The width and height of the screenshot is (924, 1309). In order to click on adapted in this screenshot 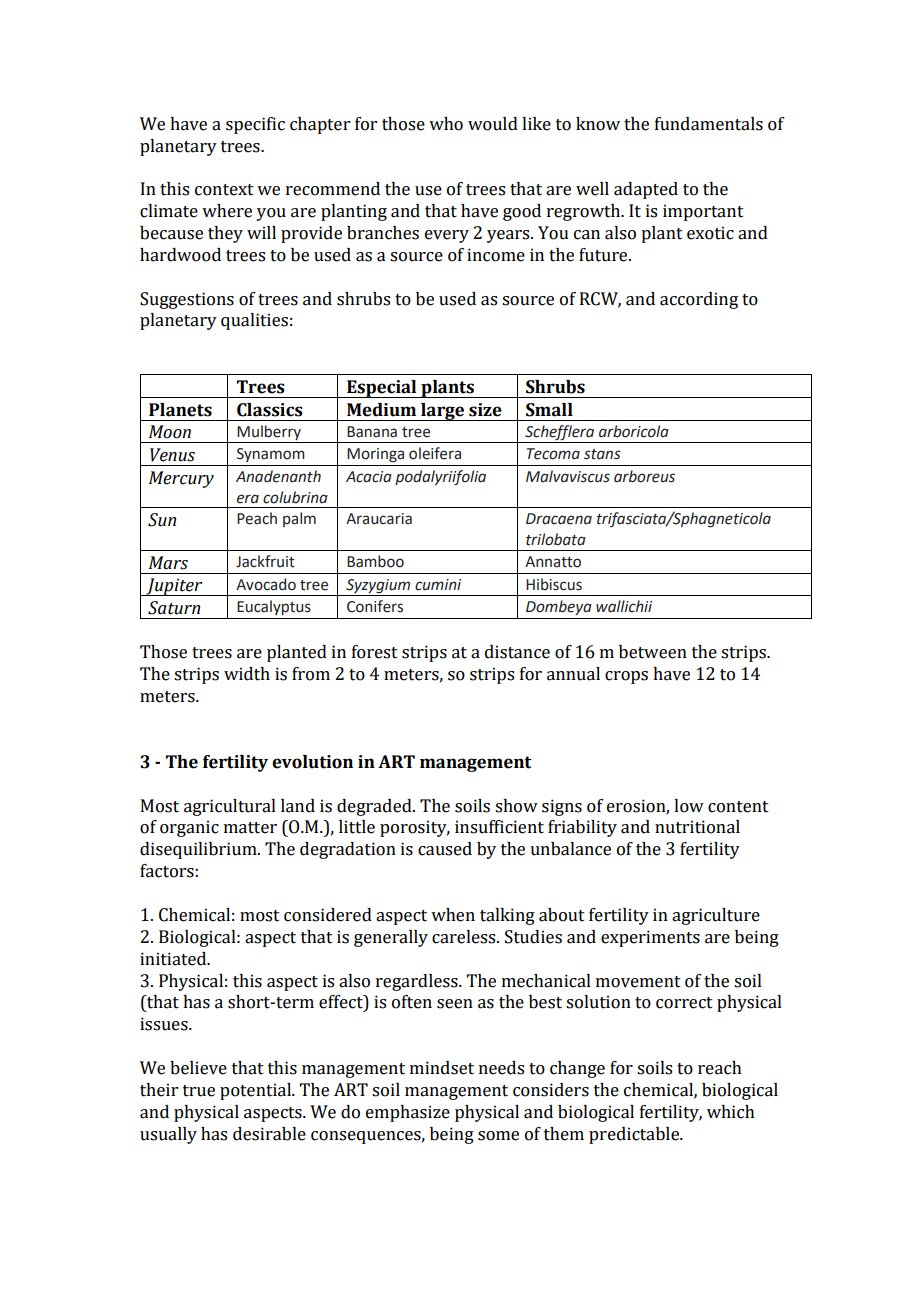, I will do `click(646, 190)`.
